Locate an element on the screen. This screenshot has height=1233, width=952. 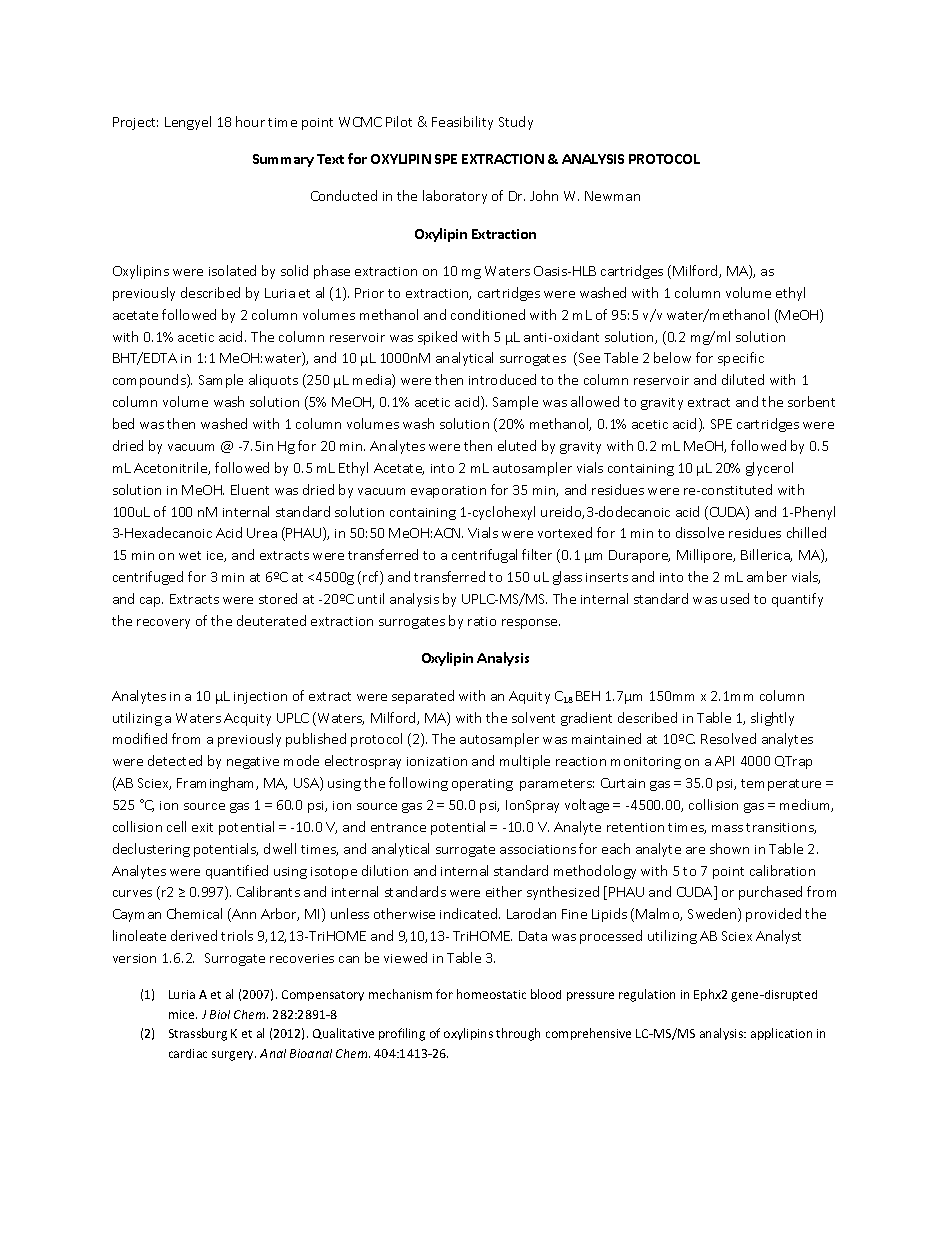
Feasibility is located at coordinates (462, 123).
